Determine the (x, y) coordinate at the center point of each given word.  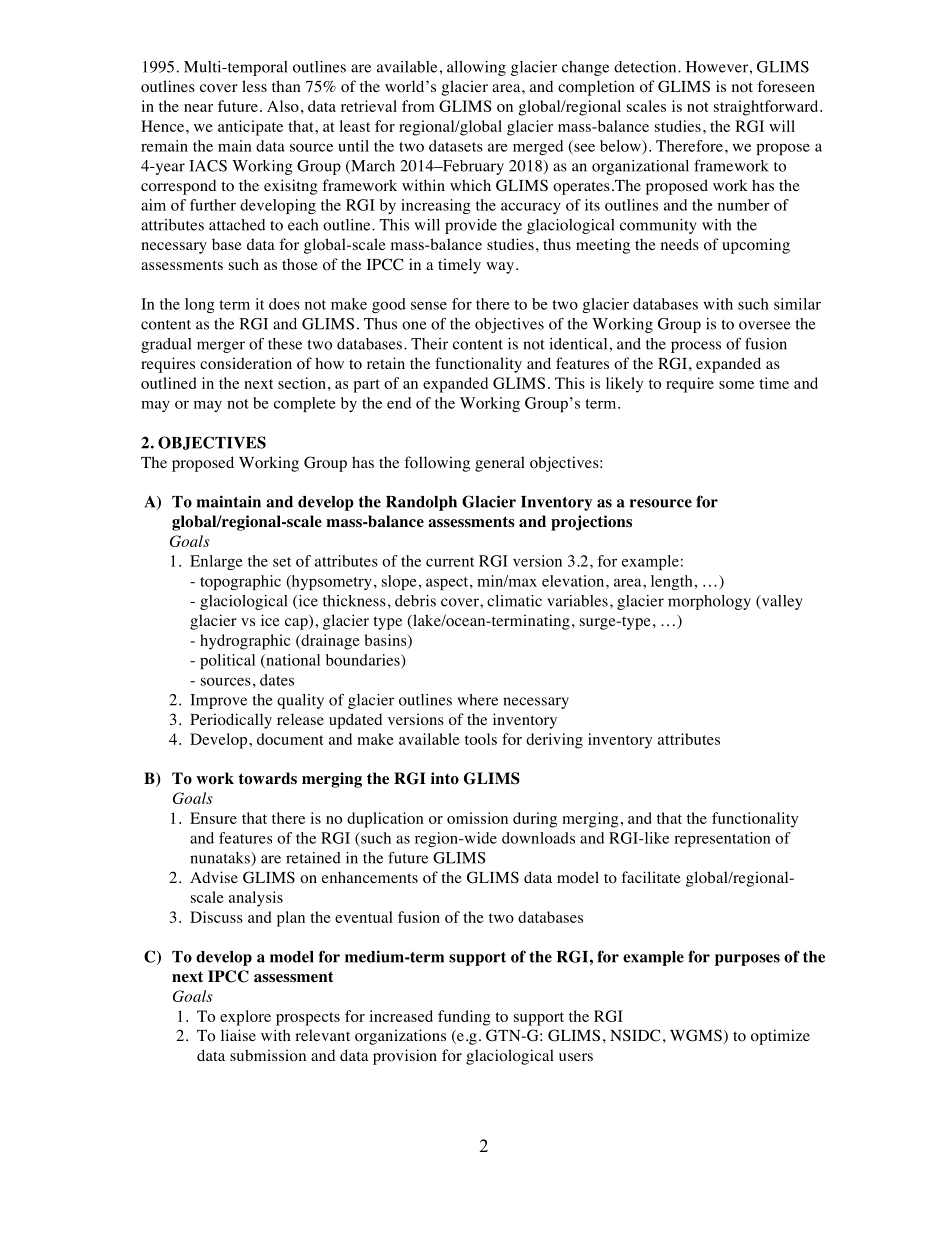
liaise (238, 1035)
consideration (246, 363)
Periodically (231, 721)
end (399, 403)
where (477, 700)
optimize (780, 1037)
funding (464, 1018)
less (254, 86)
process (696, 347)
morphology (709, 602)
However (717, 67)
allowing (476, 68)
